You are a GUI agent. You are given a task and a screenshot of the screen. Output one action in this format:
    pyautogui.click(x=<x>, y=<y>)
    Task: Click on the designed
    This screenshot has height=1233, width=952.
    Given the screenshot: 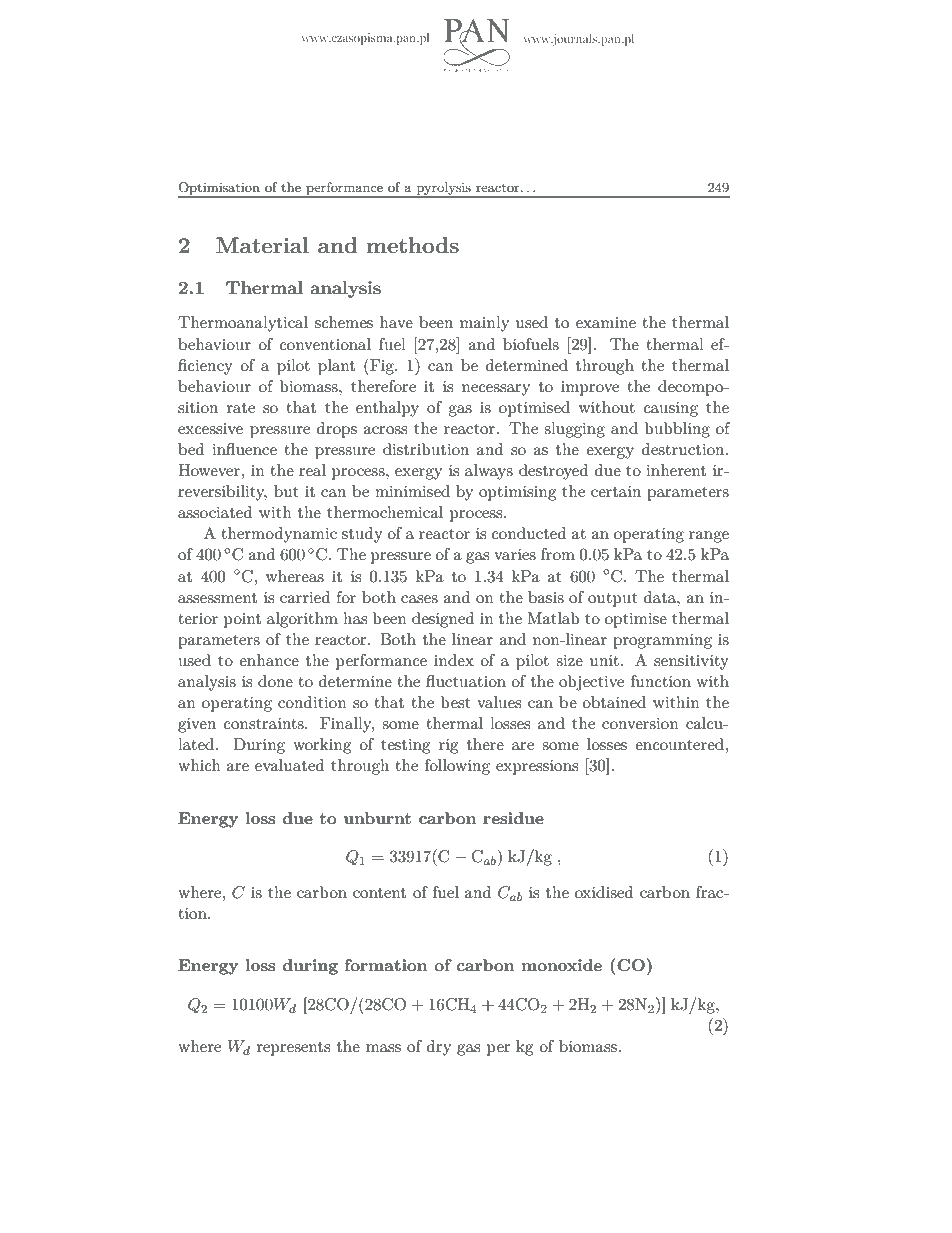 What is the action you would take?
    pyautogui.click(x=443, y=620)
